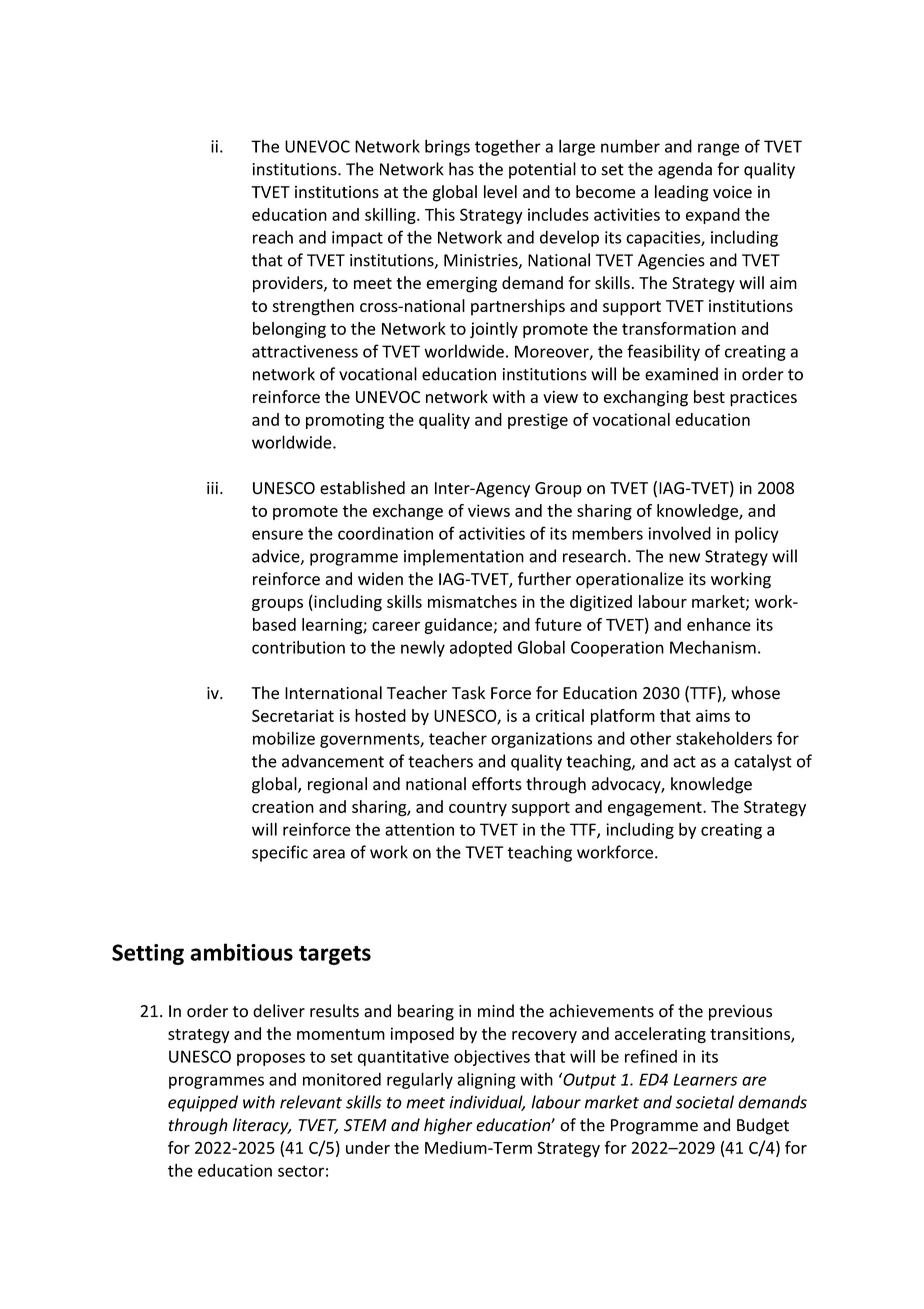 The width and height of the screenshot is (924, 1309). What do you see at coordinates (408, 512) in the screenshot?
I see `exchange` at bounding box center [408, 512].
